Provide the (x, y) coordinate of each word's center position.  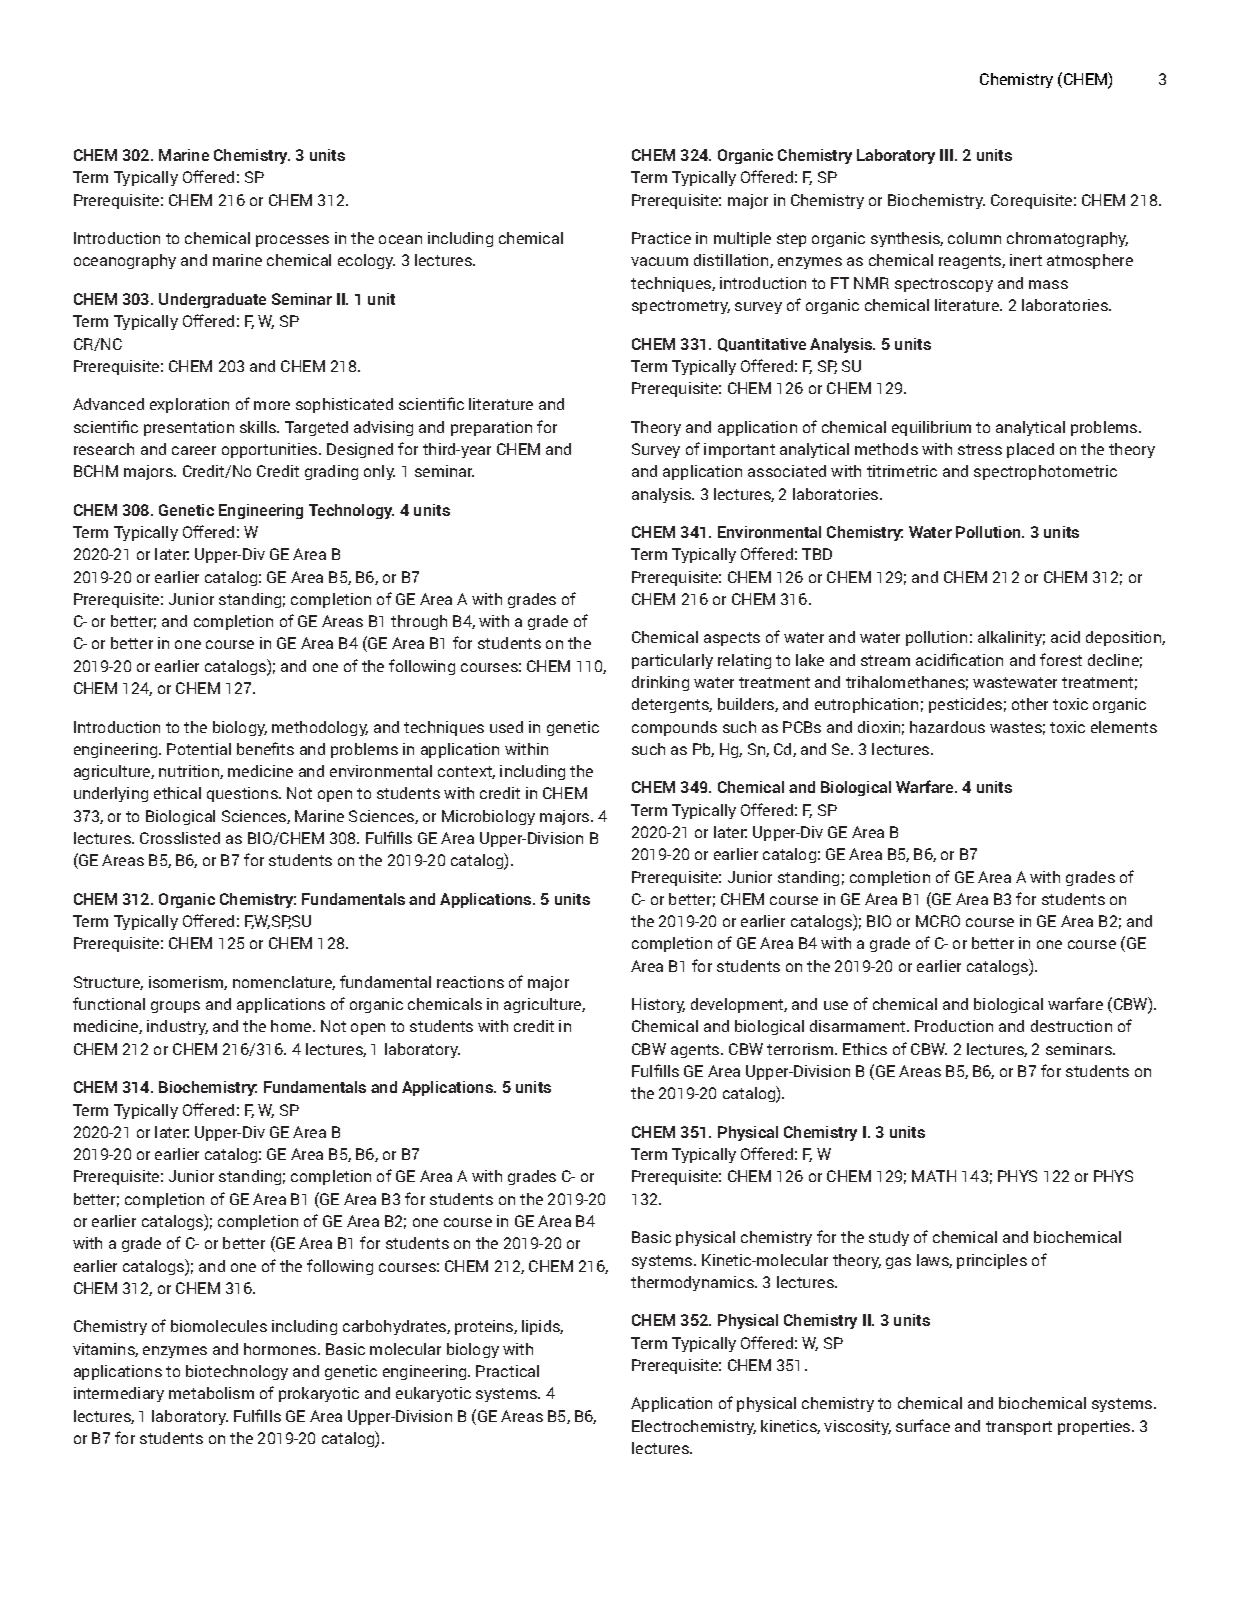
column (974, 238)
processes (292, 241)
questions (243, 794)
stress (980, 449)
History (658, 1005)
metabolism (211, 1393)
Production (954, 1026)
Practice (661, 238)
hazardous (947, 727)
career (194, 450)
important (739, 450)
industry (177, 1027)
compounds (674, 728)
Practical (507, 1371)
